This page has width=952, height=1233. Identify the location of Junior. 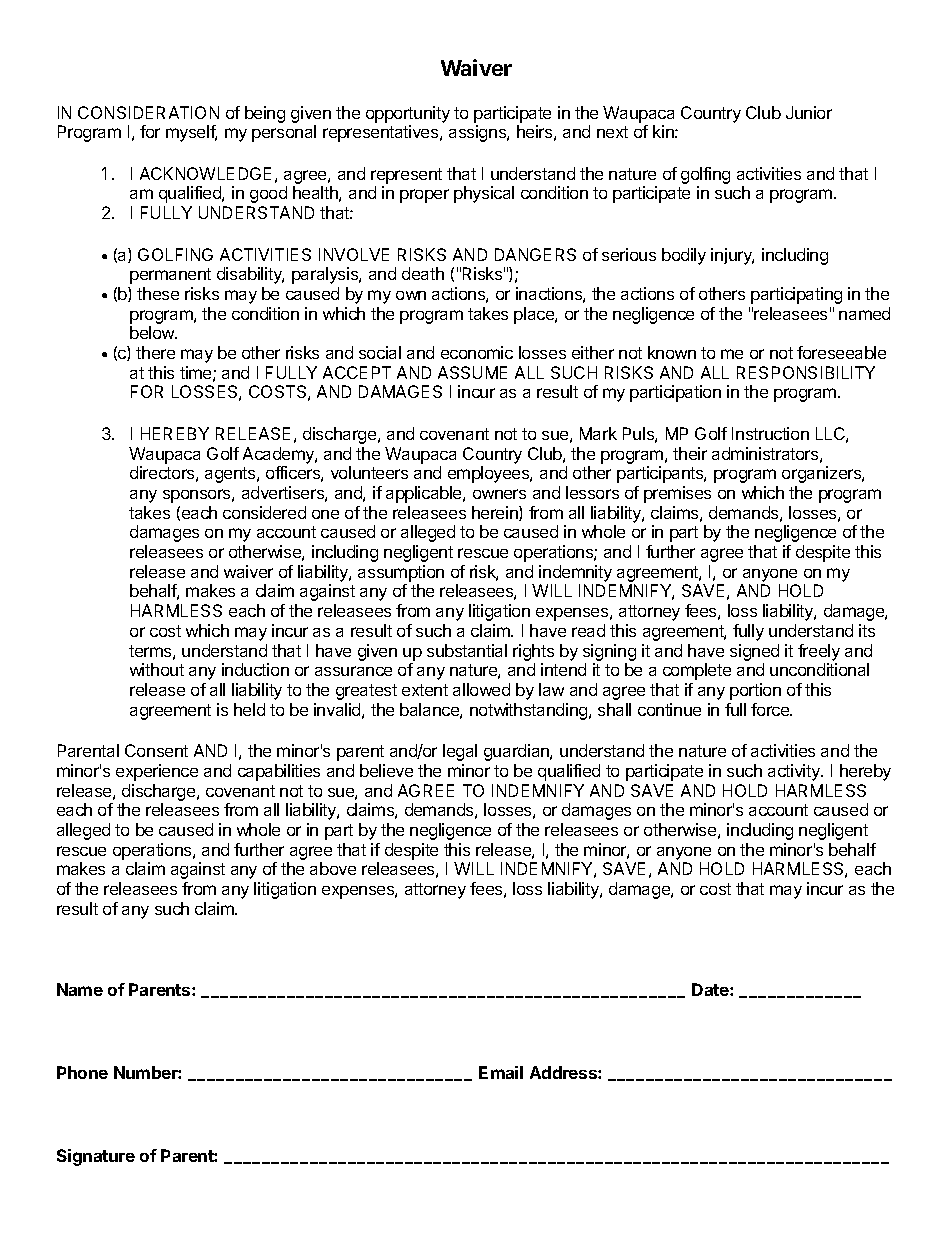
(809, 112).
